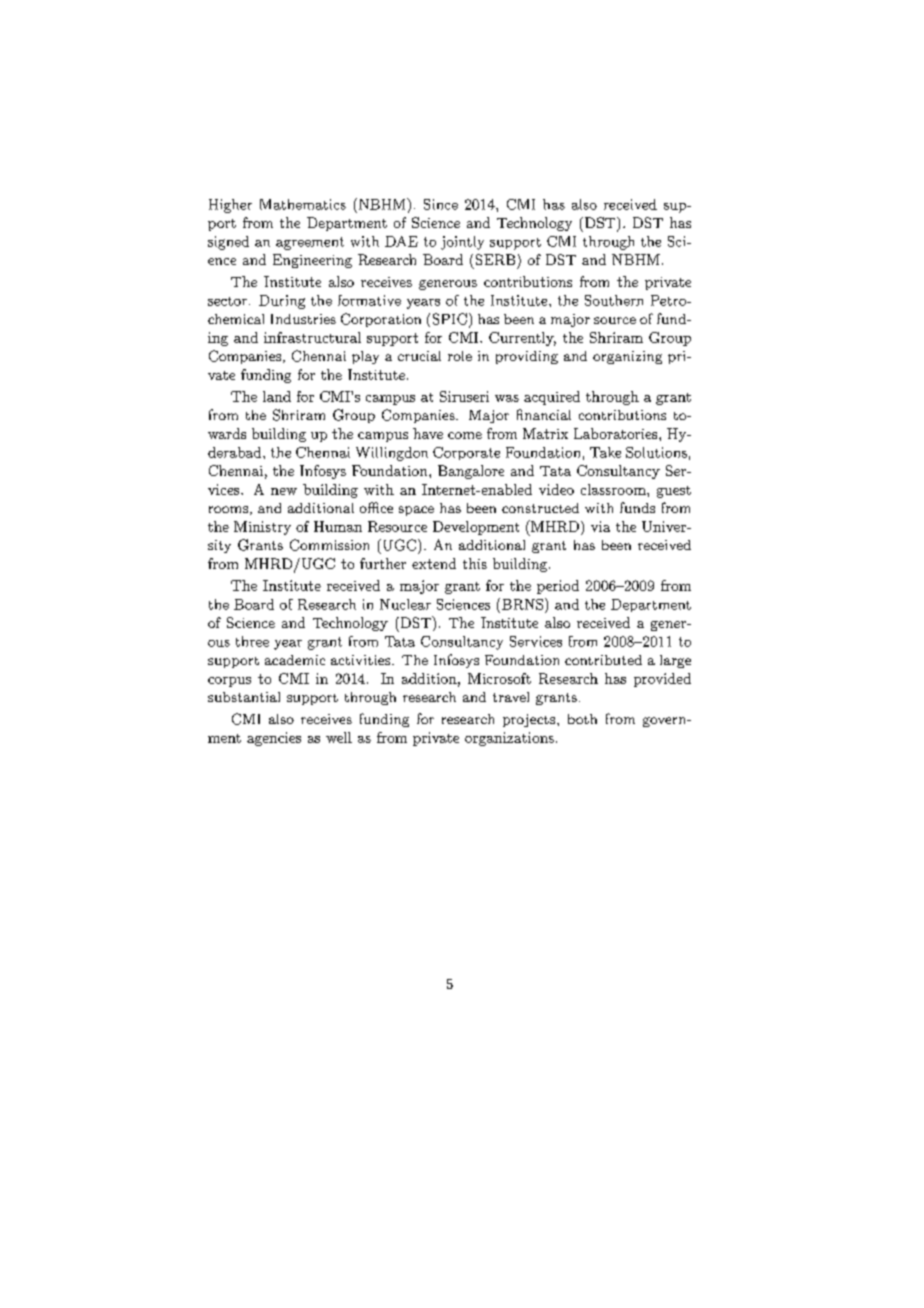 The width and height of the screenshot is (924, 1308). Describe the element at coordinates (262, 528) in the screenshot. I see `Ministry` at that location.
